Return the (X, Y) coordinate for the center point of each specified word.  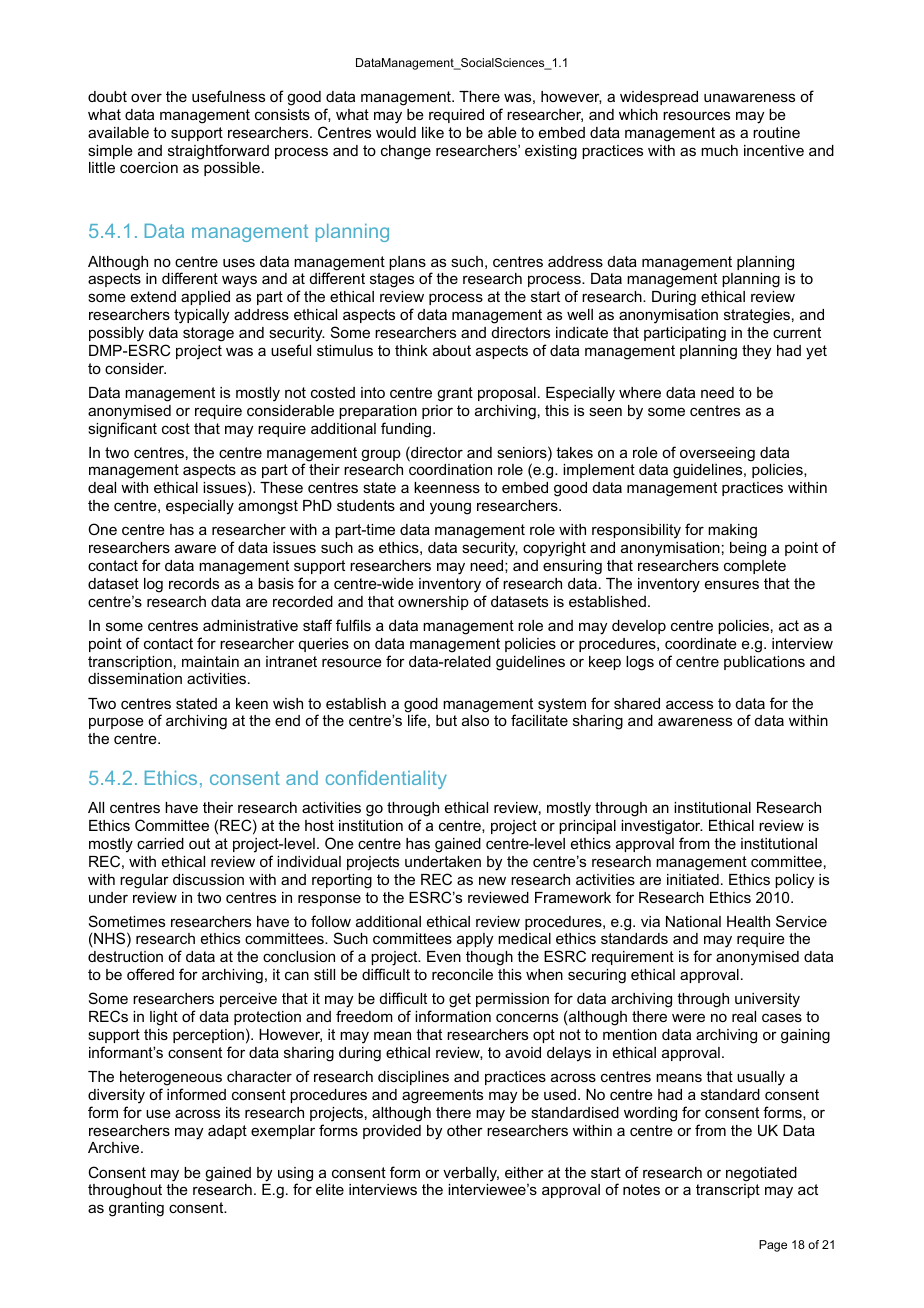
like (433, 132)
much (719, 150)
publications (764, 663)
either (524, 1172)
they (756, 352)
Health (748, 921)
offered (150, 974)
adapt (227, 1132)
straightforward (218, 152)
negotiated (761, 1174)
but (446, 720)
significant (122, 430)
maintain (210, 661)
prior (437, 412)
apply (475, 940)
